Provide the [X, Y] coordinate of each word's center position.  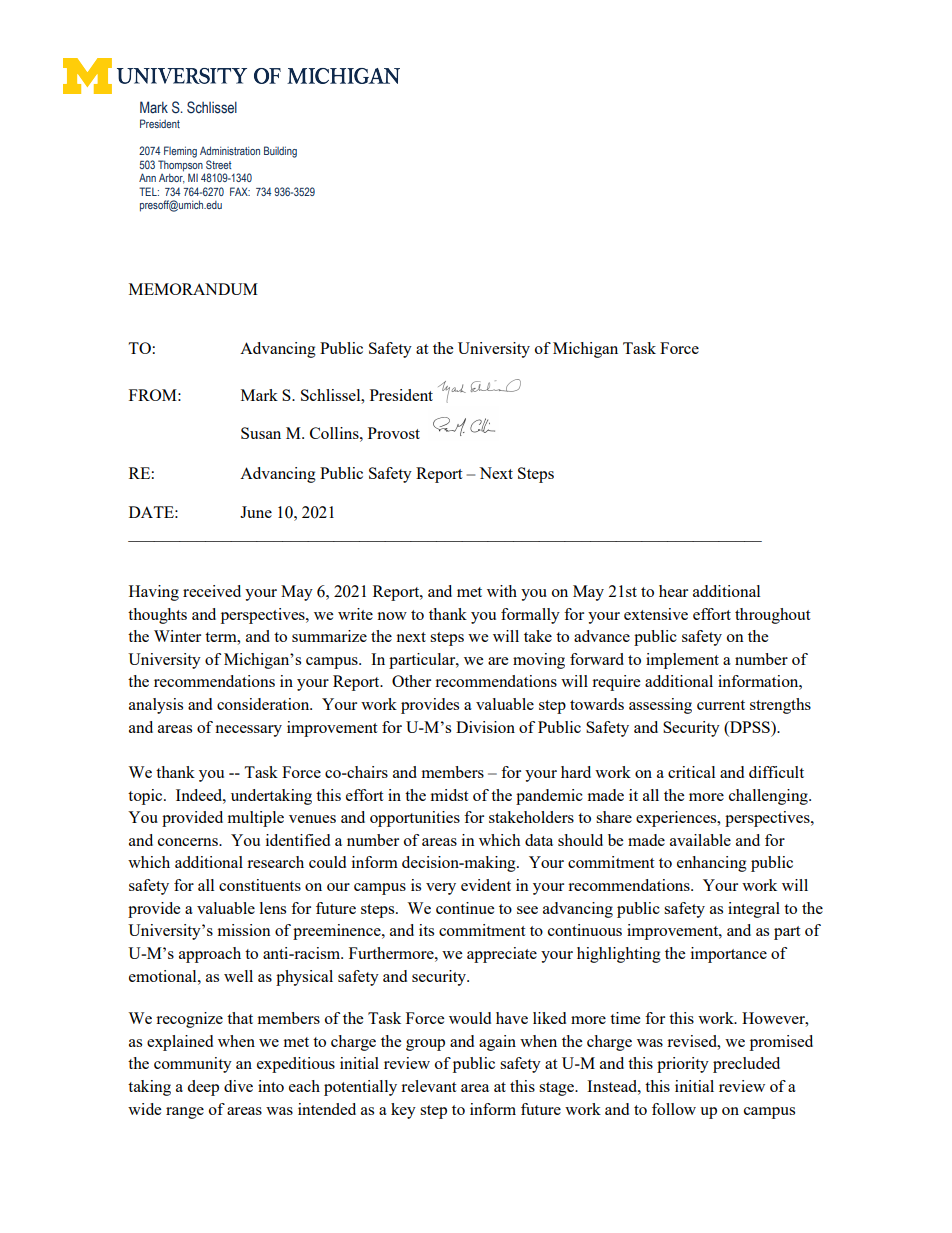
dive [238, 1086]
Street [219, 164]
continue [465, 908]
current [721, 705]
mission [244, 930]
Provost [394, 433]
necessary [248, 731]
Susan [261, 433]
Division [485, 727]
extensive [656, 614]
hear [673, 591]
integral [754, 910]
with [502, 591]
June [256, 512]
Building [280, 152]
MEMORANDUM [193, 289]
